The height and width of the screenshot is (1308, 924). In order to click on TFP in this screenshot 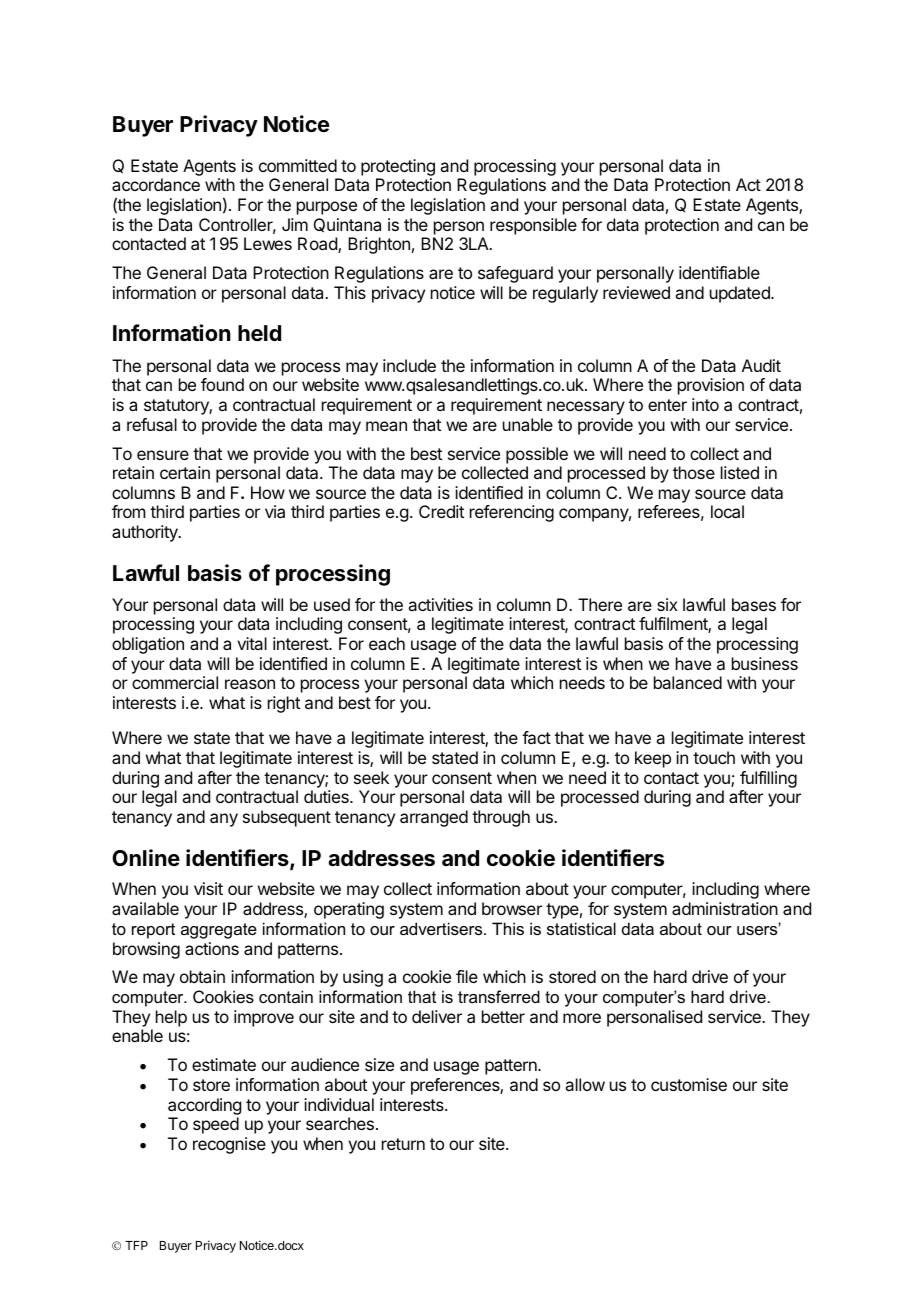, I will do `click(136, 1245)`.
